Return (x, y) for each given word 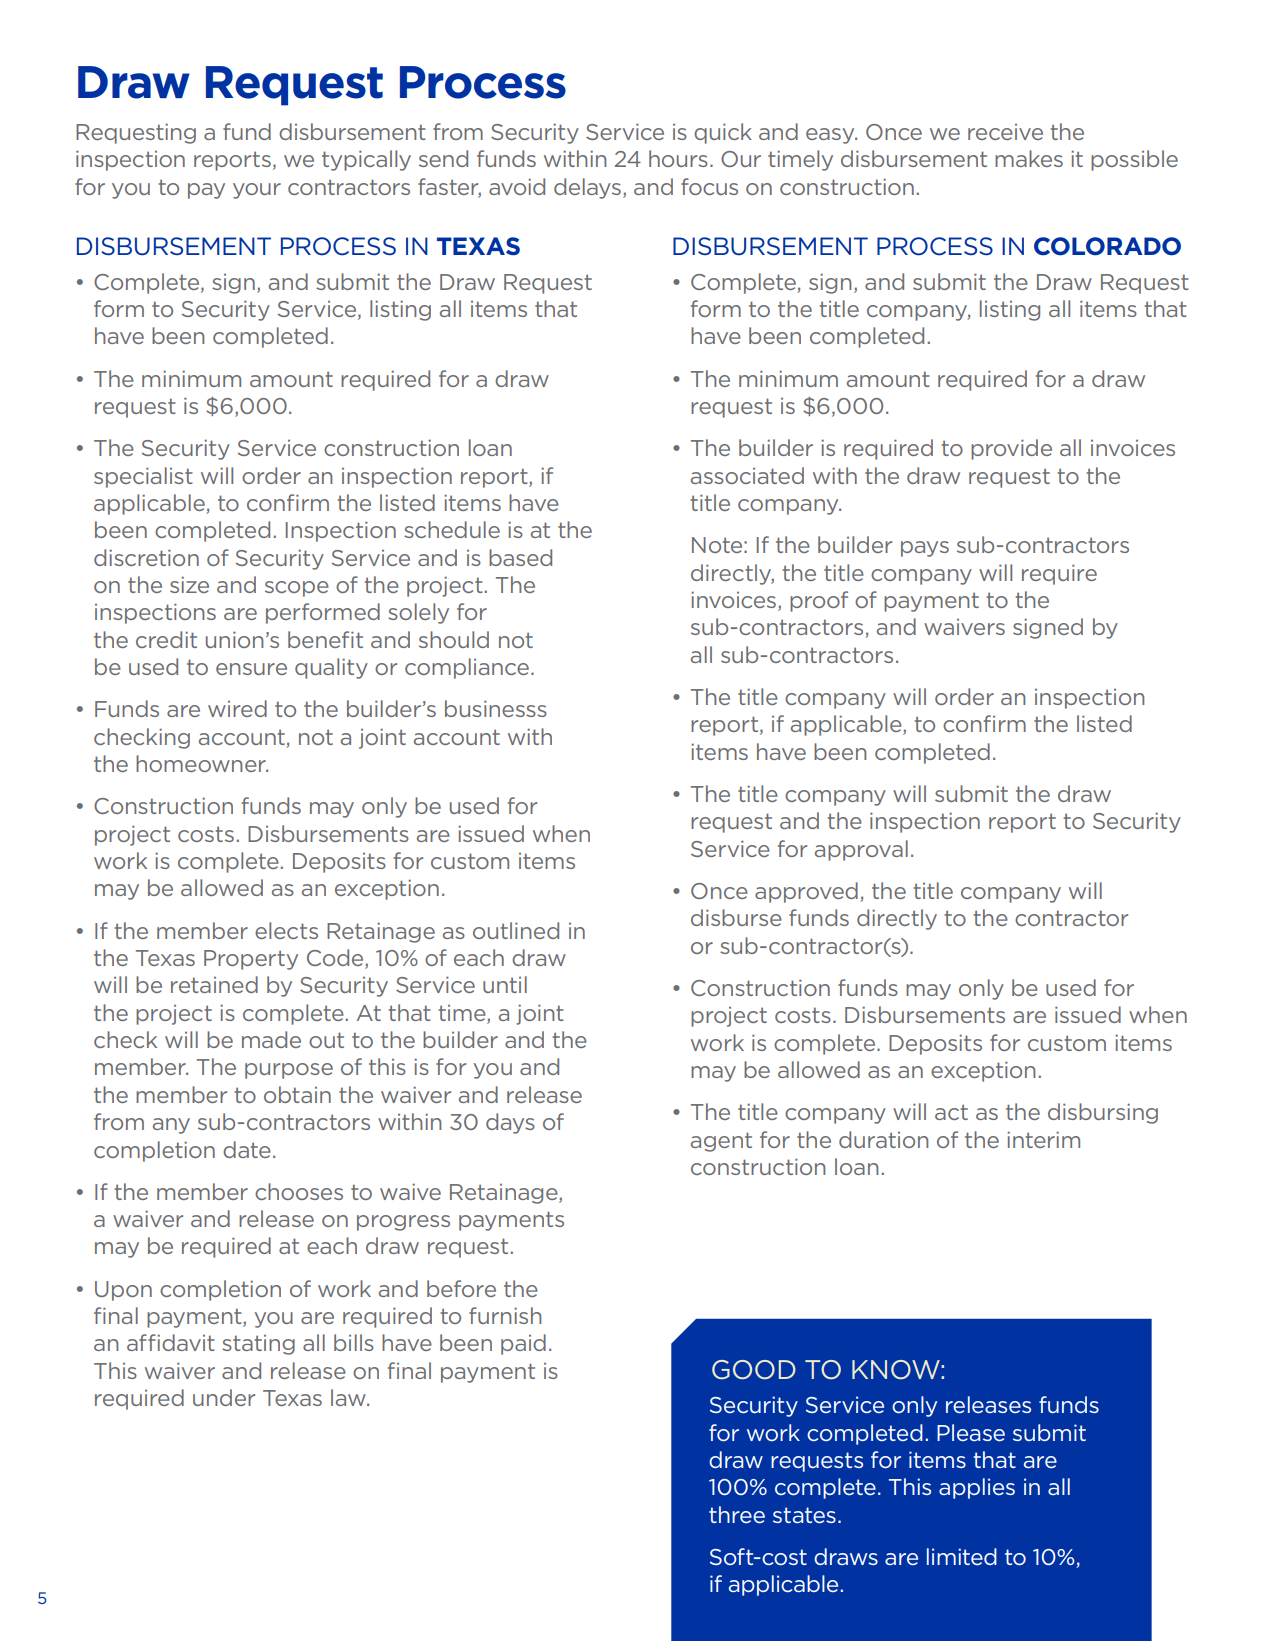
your (257, 191)
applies (977, 1488)
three (737, 1514)
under (224, 1397)
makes (1029, 158)
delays (587, 188)
